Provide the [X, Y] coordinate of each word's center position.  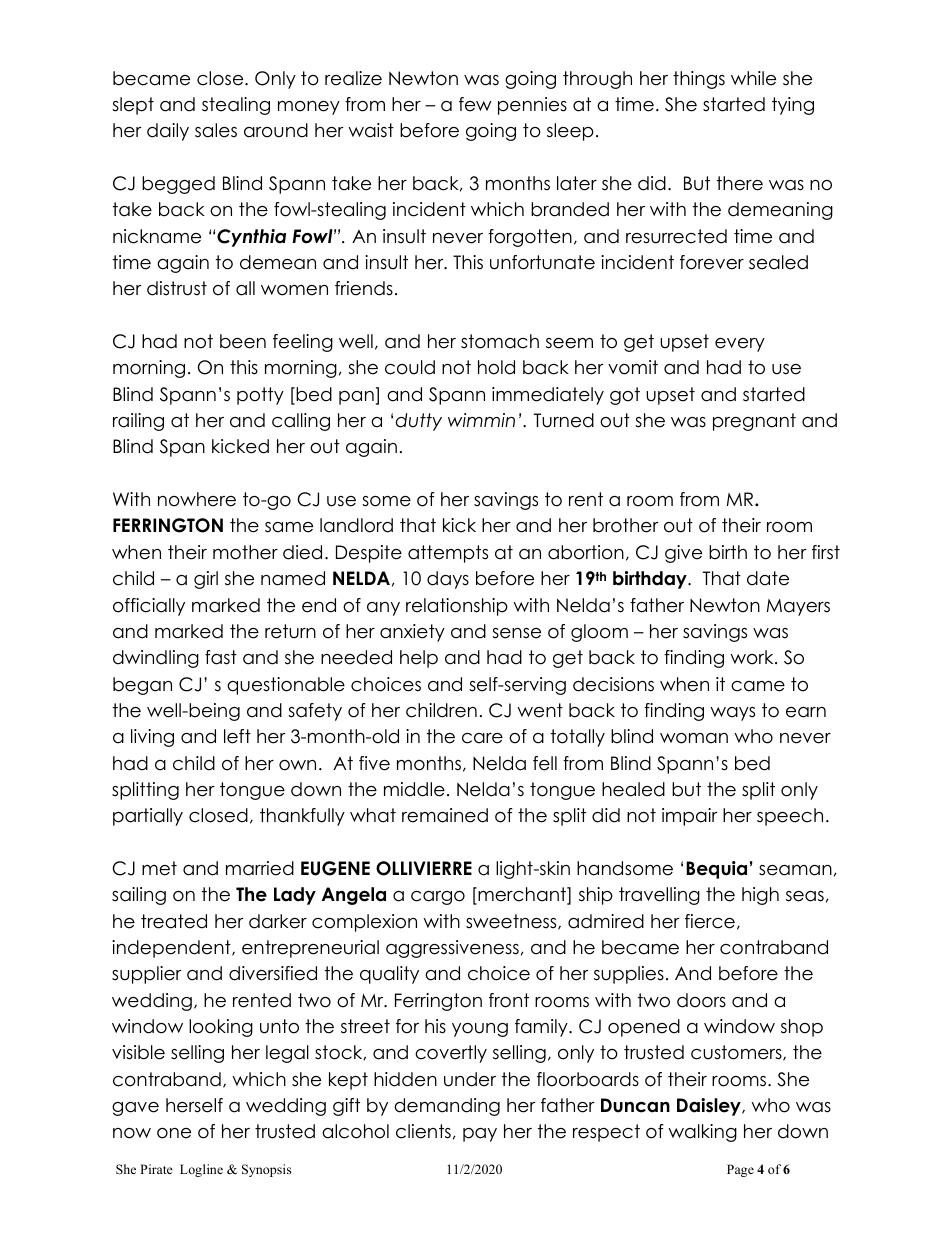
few [475, 104]
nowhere [197, 499]
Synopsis [266, 1170]
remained [445, 815]
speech [790, 817]
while [753, 78]
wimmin [481, 420]
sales [216, 130]
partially [148, 817]
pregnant [754, 422]
